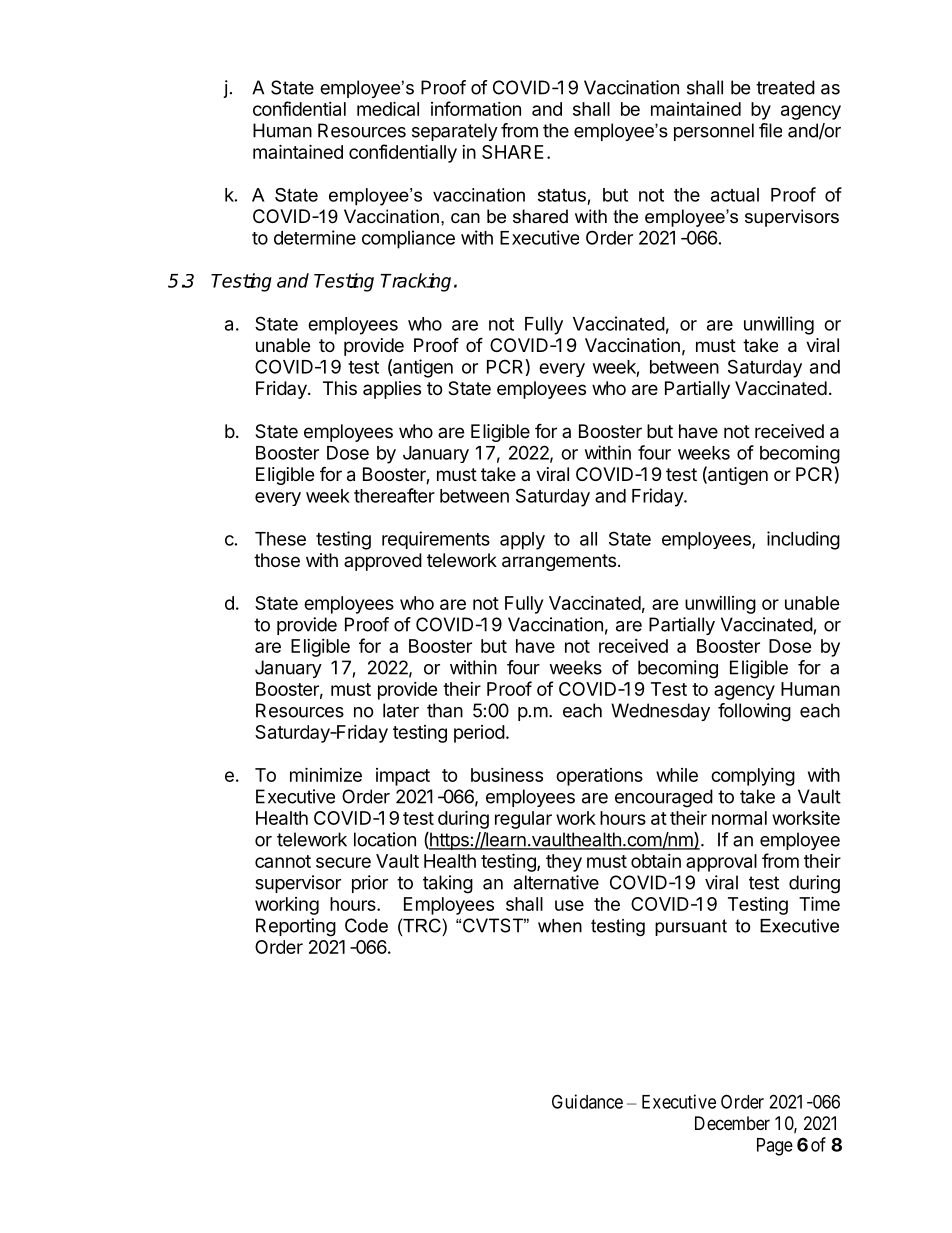 The width and height of the document is (952, 1233). What do you see at coordinates (388, 108) in the document?
I see `medical` at bounding box center [388, 108].
